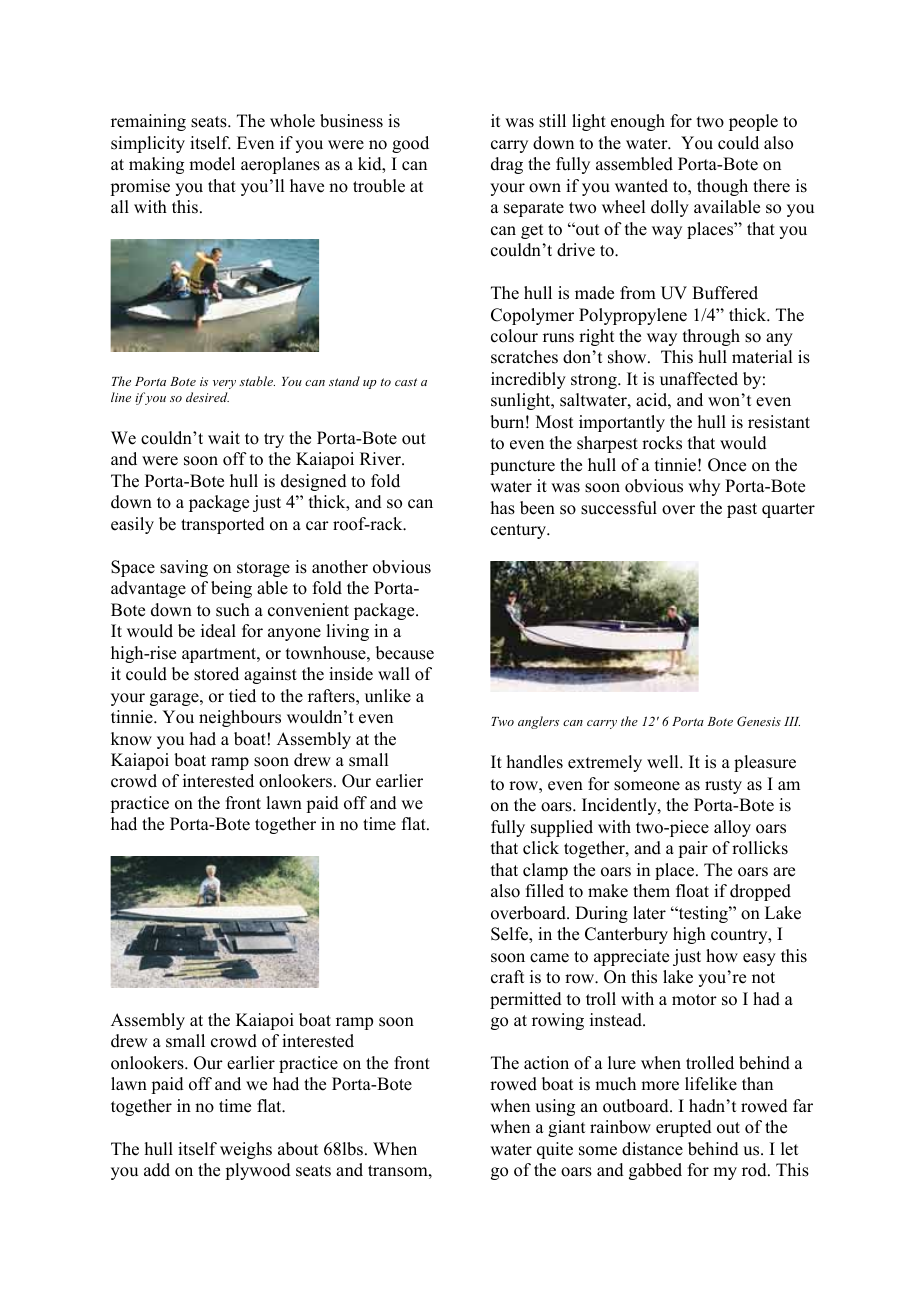 The width and height of the screenshot is (924, 1308). I want to click on easy, so click(759, 959).
